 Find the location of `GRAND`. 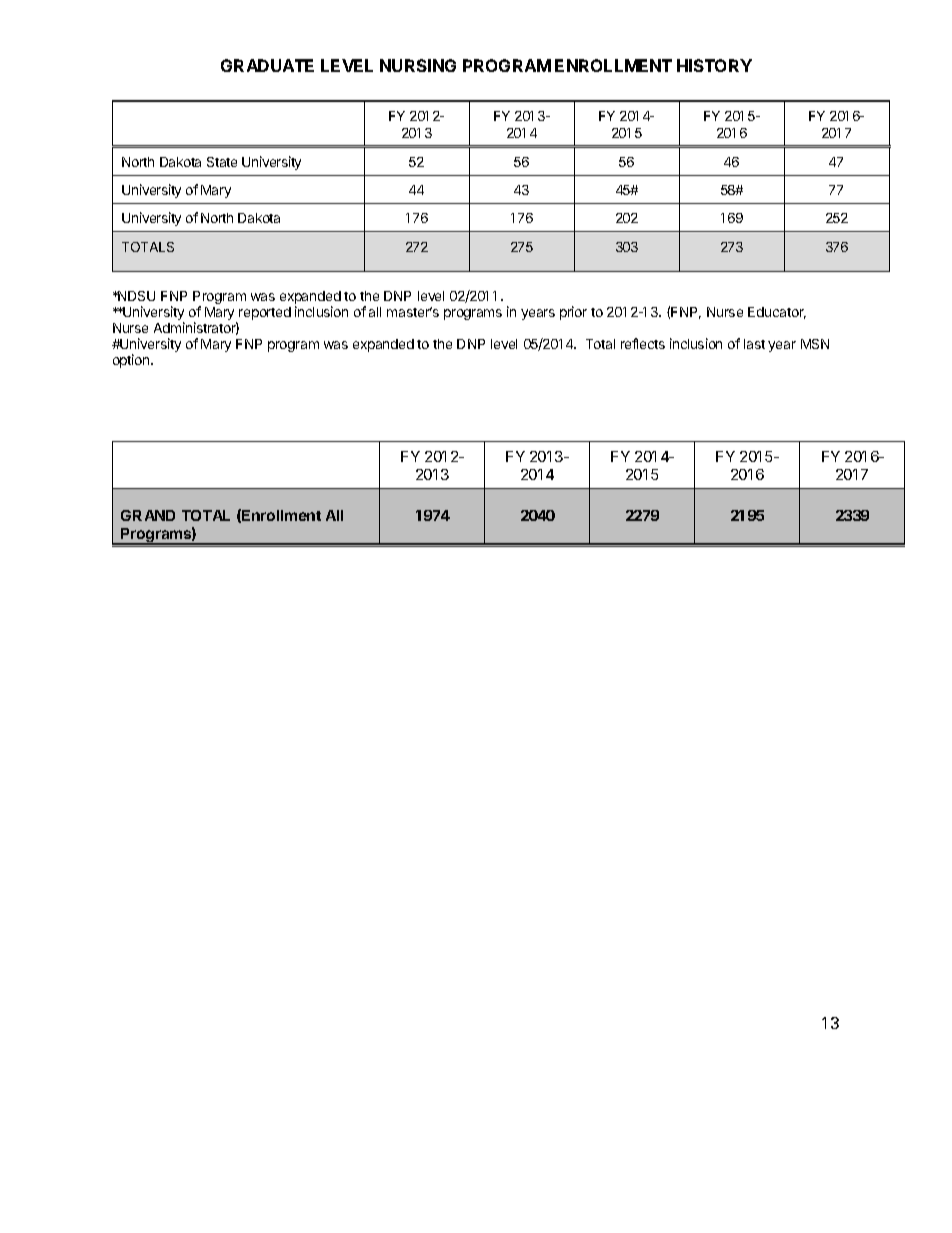

GRAND is located at coordinates (148, 515).
